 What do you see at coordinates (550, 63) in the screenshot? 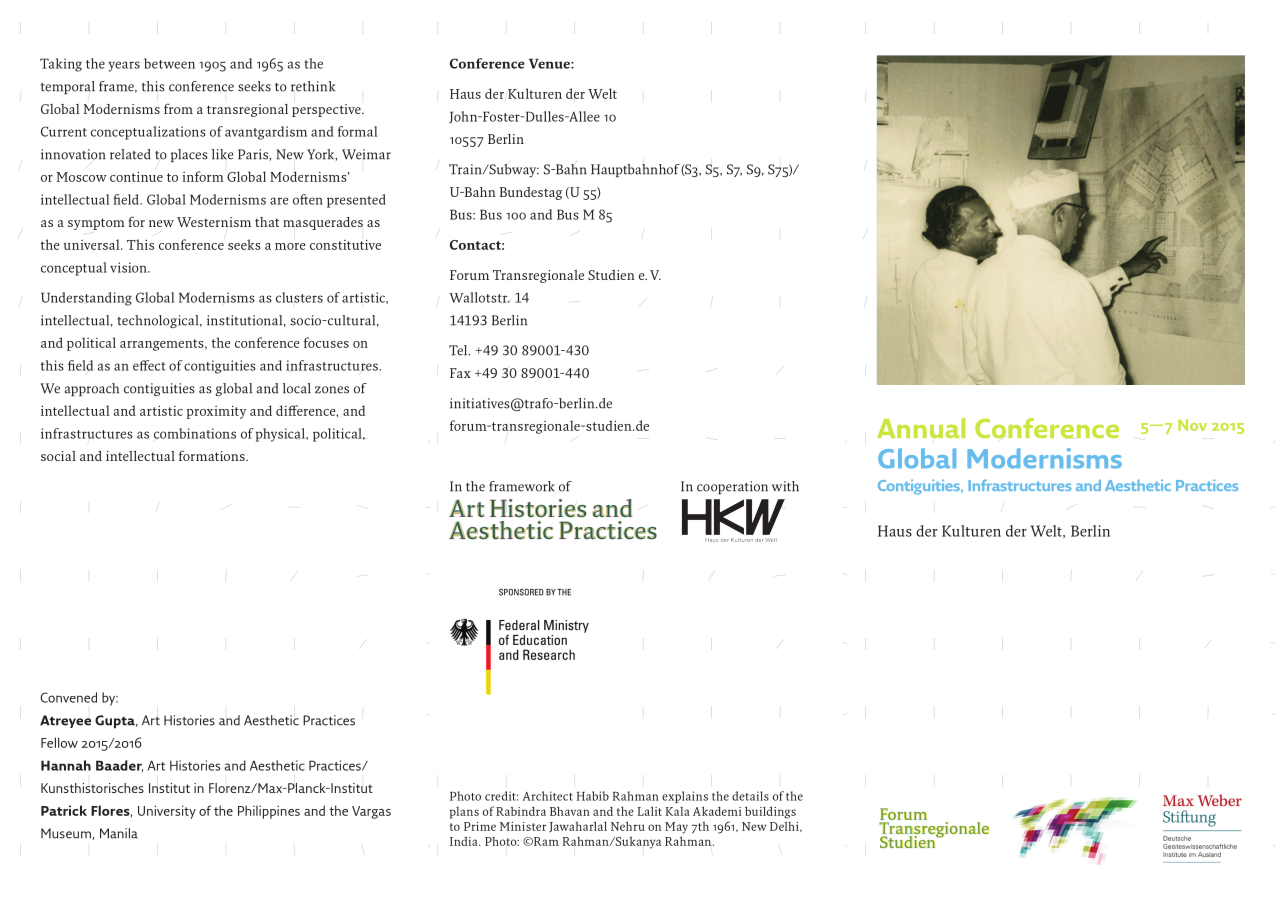
I see `Venue` at bounding box center [550, 63].
